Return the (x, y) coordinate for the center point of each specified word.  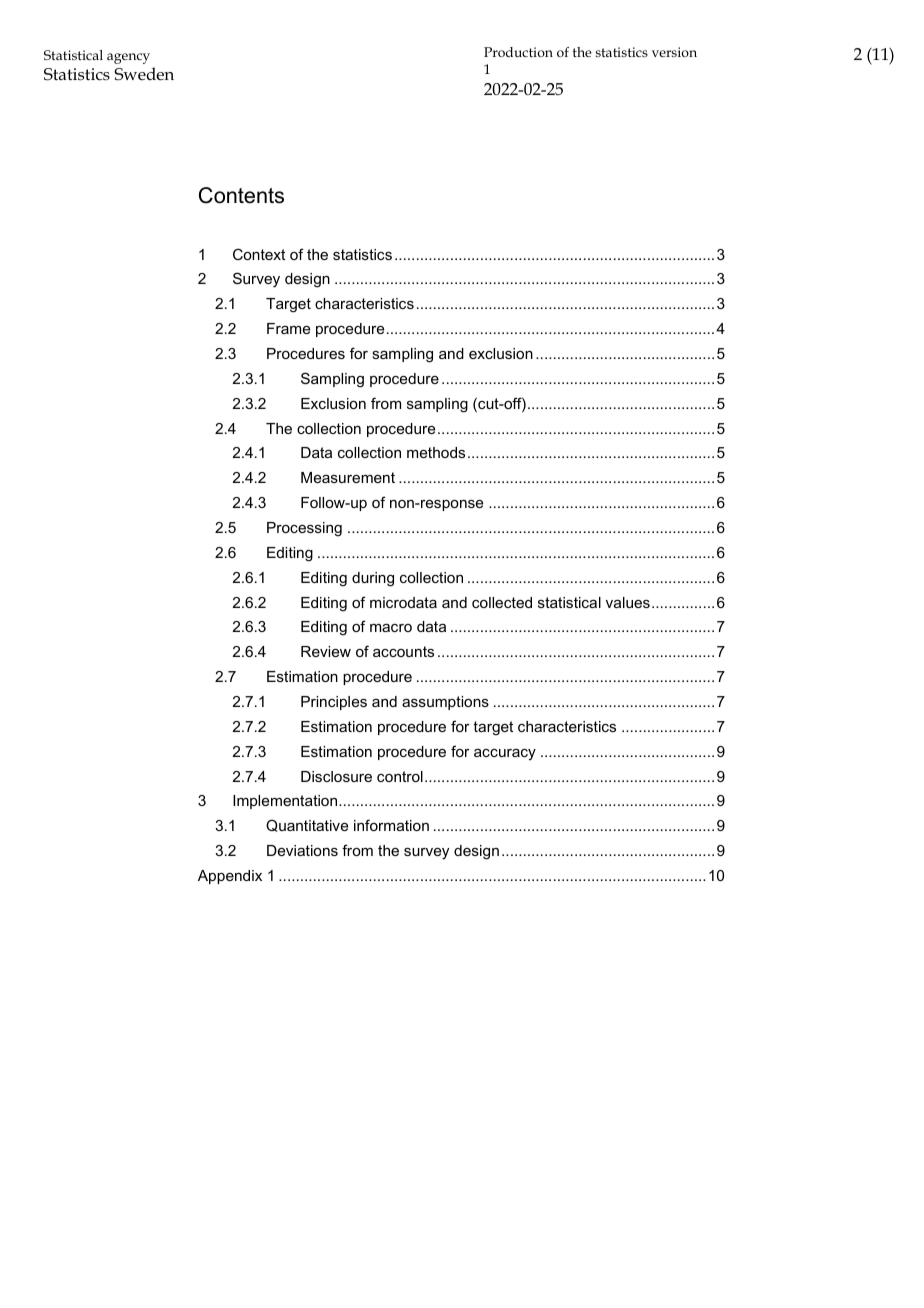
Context (259, 254)
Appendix (230, 877)
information (391, 825)
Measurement (348, 477)
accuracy (505, 754)
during (373, 579)
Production (518, 52)
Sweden (144, 74)
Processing (304, 529)
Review (326, 651)
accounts (403, 651)
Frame (288, 328)
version (674, 52)
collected (502, 602)
